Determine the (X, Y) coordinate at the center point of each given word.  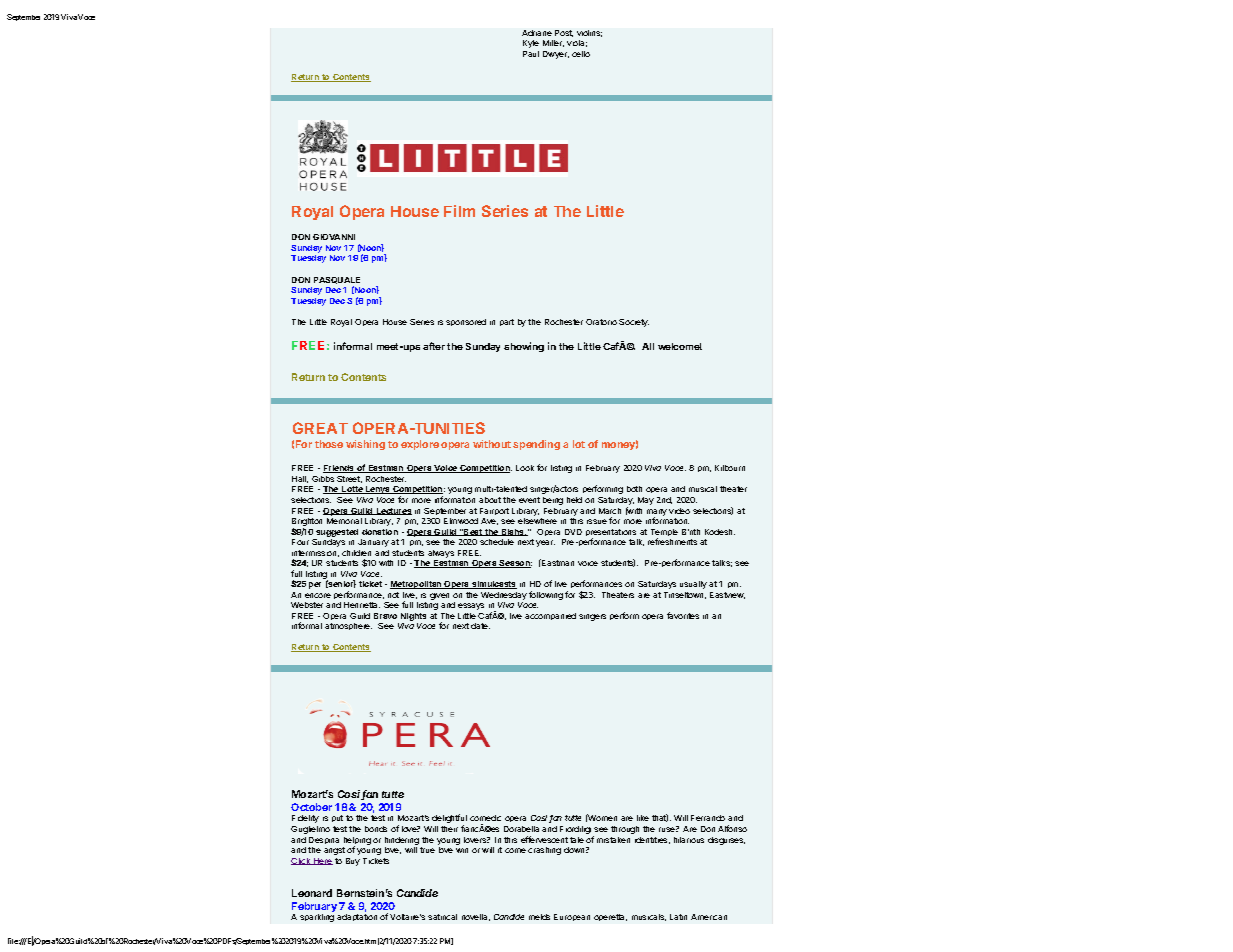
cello (581, 54)
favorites (683, 615)
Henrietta (362, 605)
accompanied (550, 616)
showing (524, 347)
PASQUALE (337, 280)
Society (634, 323)
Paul (531, 54)
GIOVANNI (334, 237)
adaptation (357, 917)
